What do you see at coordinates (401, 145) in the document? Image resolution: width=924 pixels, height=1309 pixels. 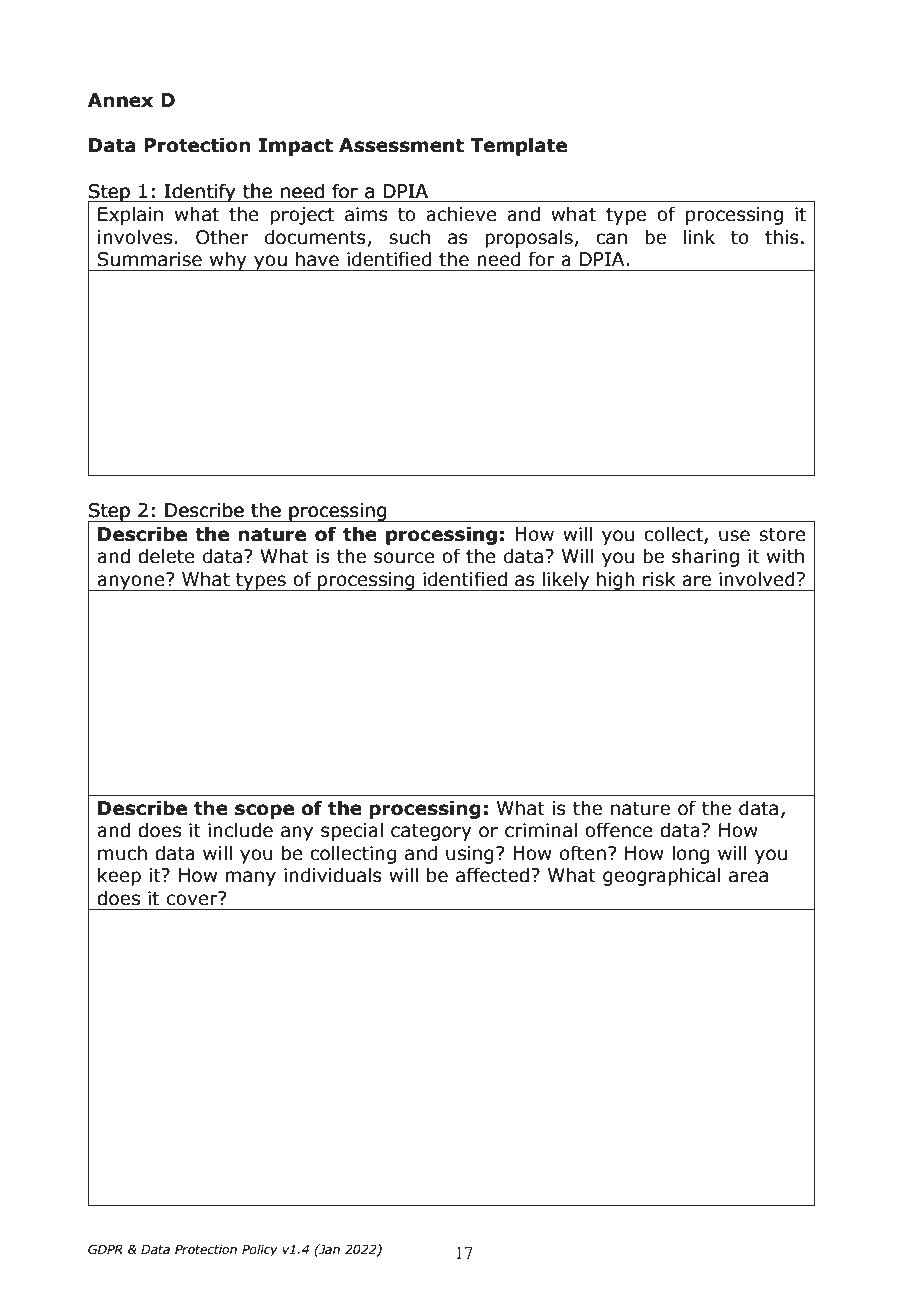 I see `Assessment` at bounding box center [401, 145].
